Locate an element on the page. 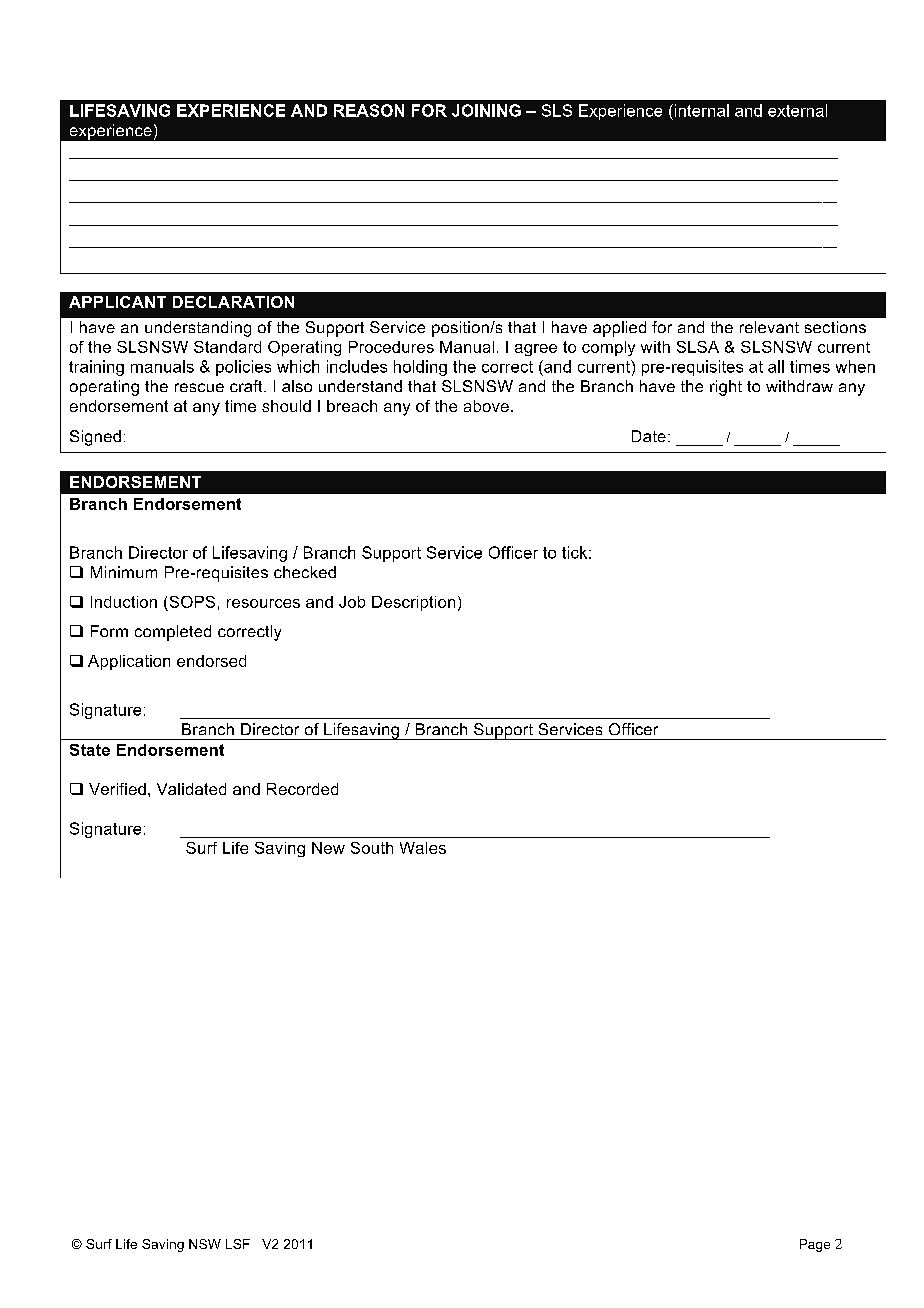 The image size is (924, 1308). JOINING is located at coordinates (486, 110).
